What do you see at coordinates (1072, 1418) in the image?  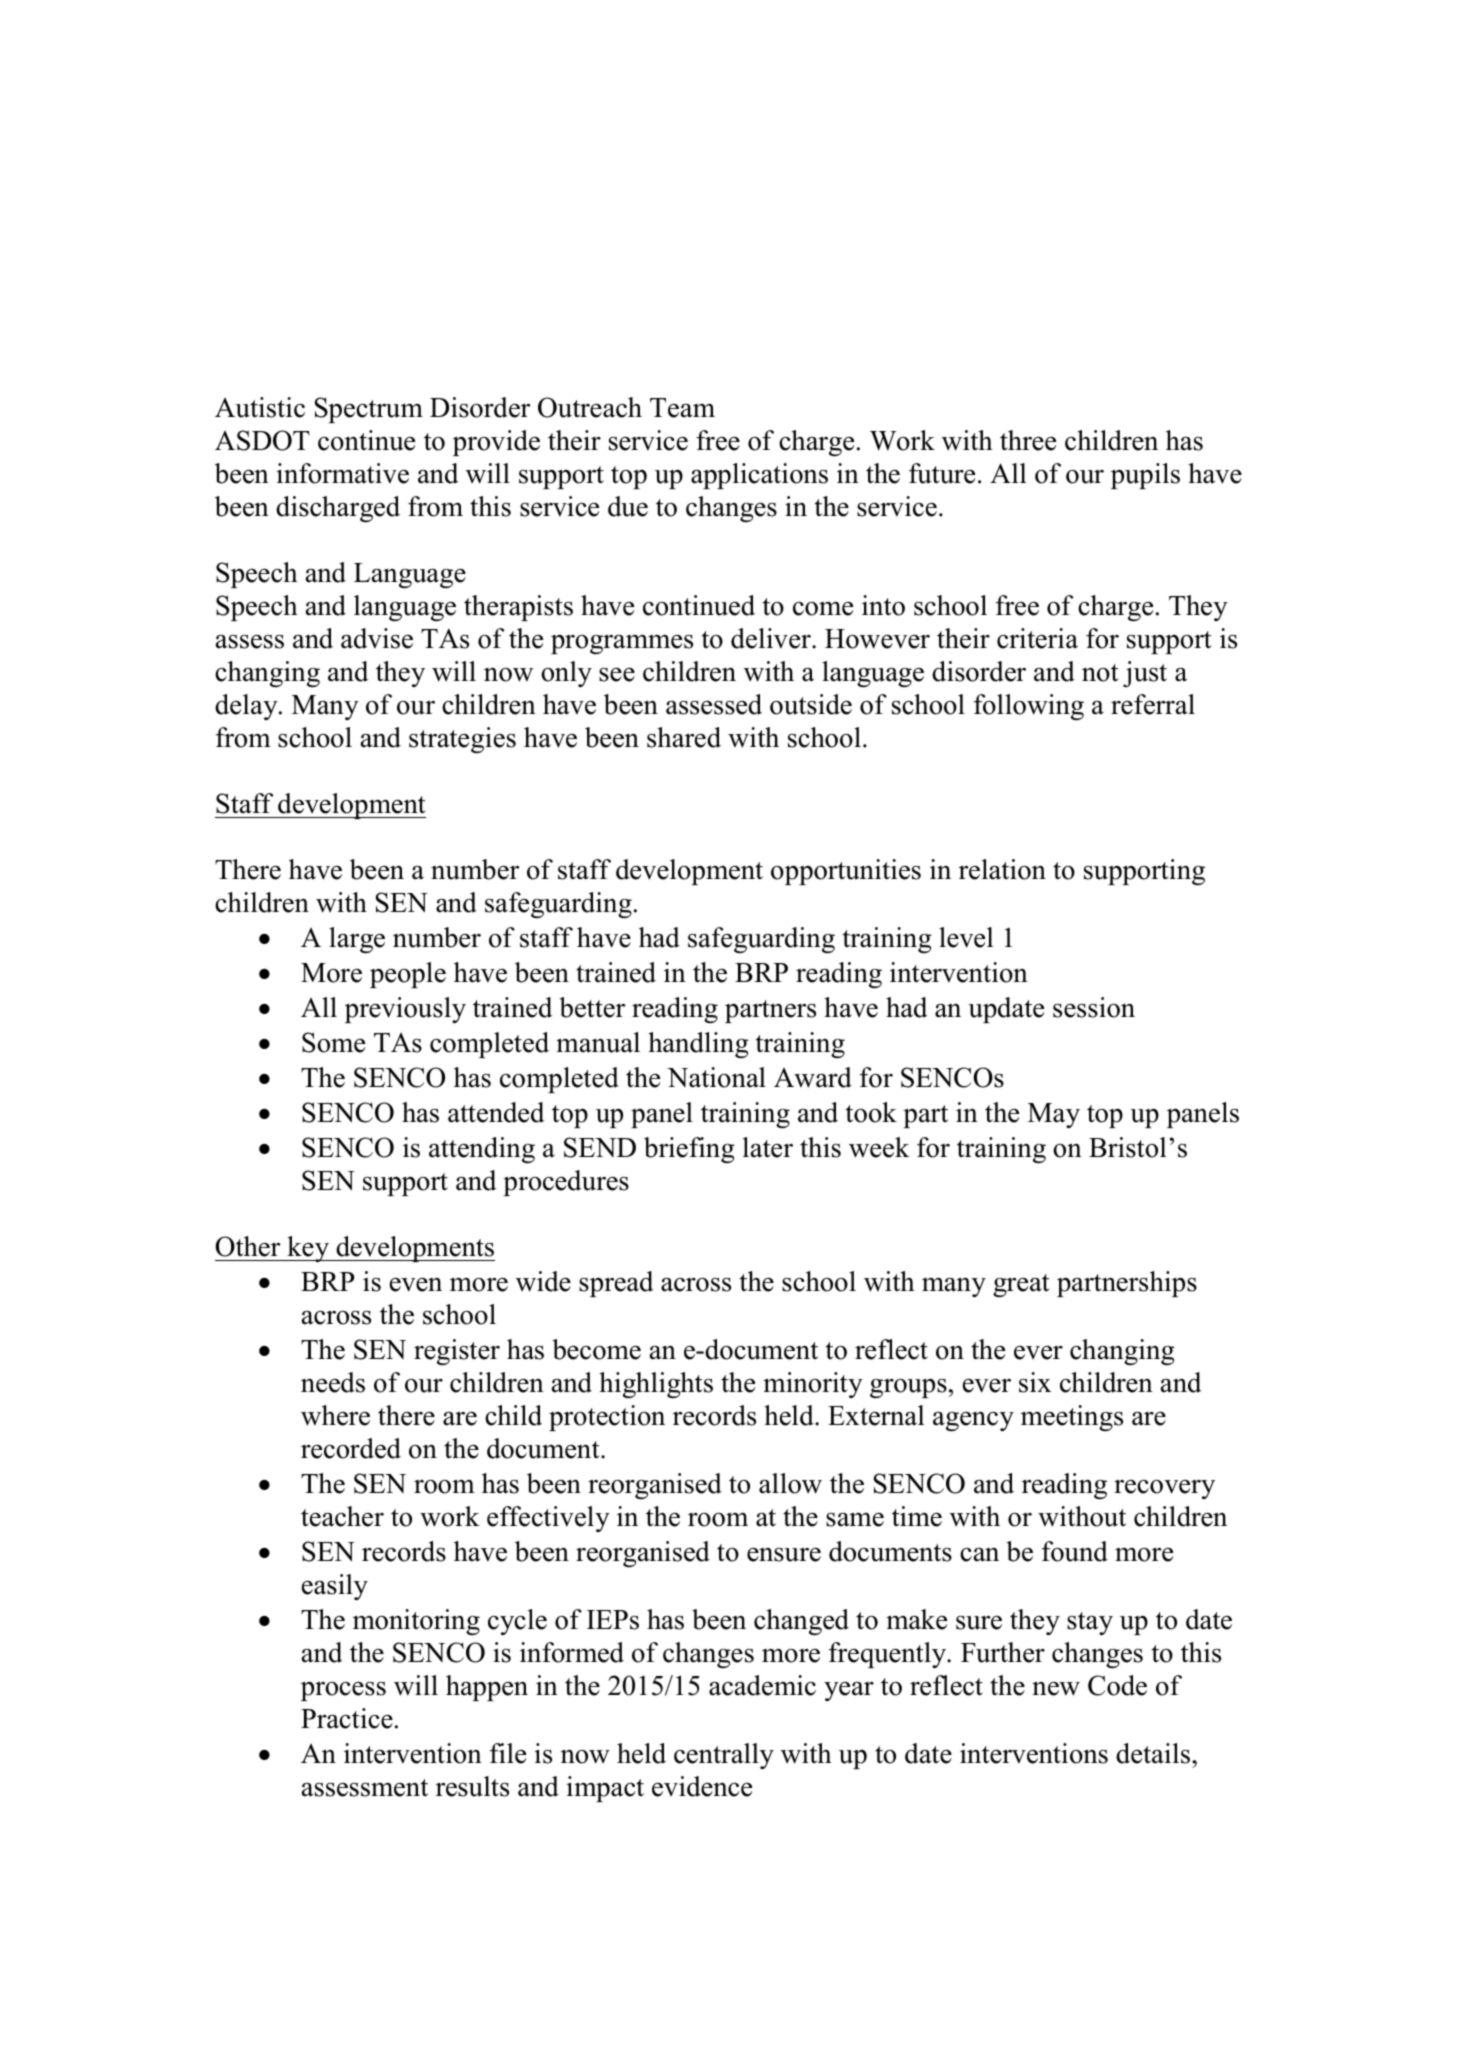 I see `meetings` at bounding box center [1072, 1418].
